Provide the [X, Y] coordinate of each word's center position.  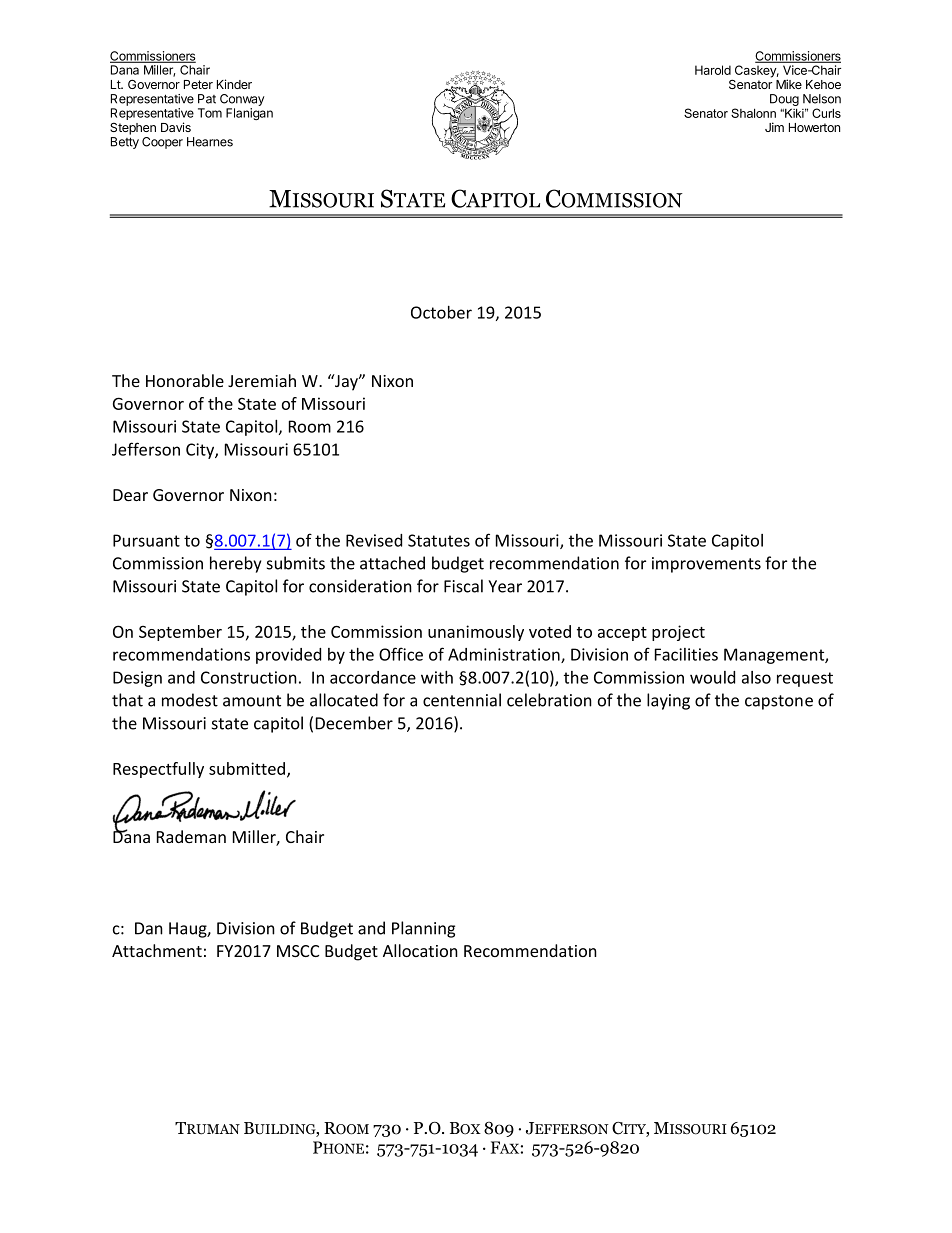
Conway [242, 100]
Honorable [185, 380]
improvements [706, 565]
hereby [235, 564]
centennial [462, 700]
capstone [779, 702]
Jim [774, 127]
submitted [247, 768]
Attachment [157, 950]
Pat [207, 99]
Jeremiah [262, 380]
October [441, 312]
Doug [784, 101]
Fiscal [463, 586]
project [678, 633]
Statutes [439, 540]
